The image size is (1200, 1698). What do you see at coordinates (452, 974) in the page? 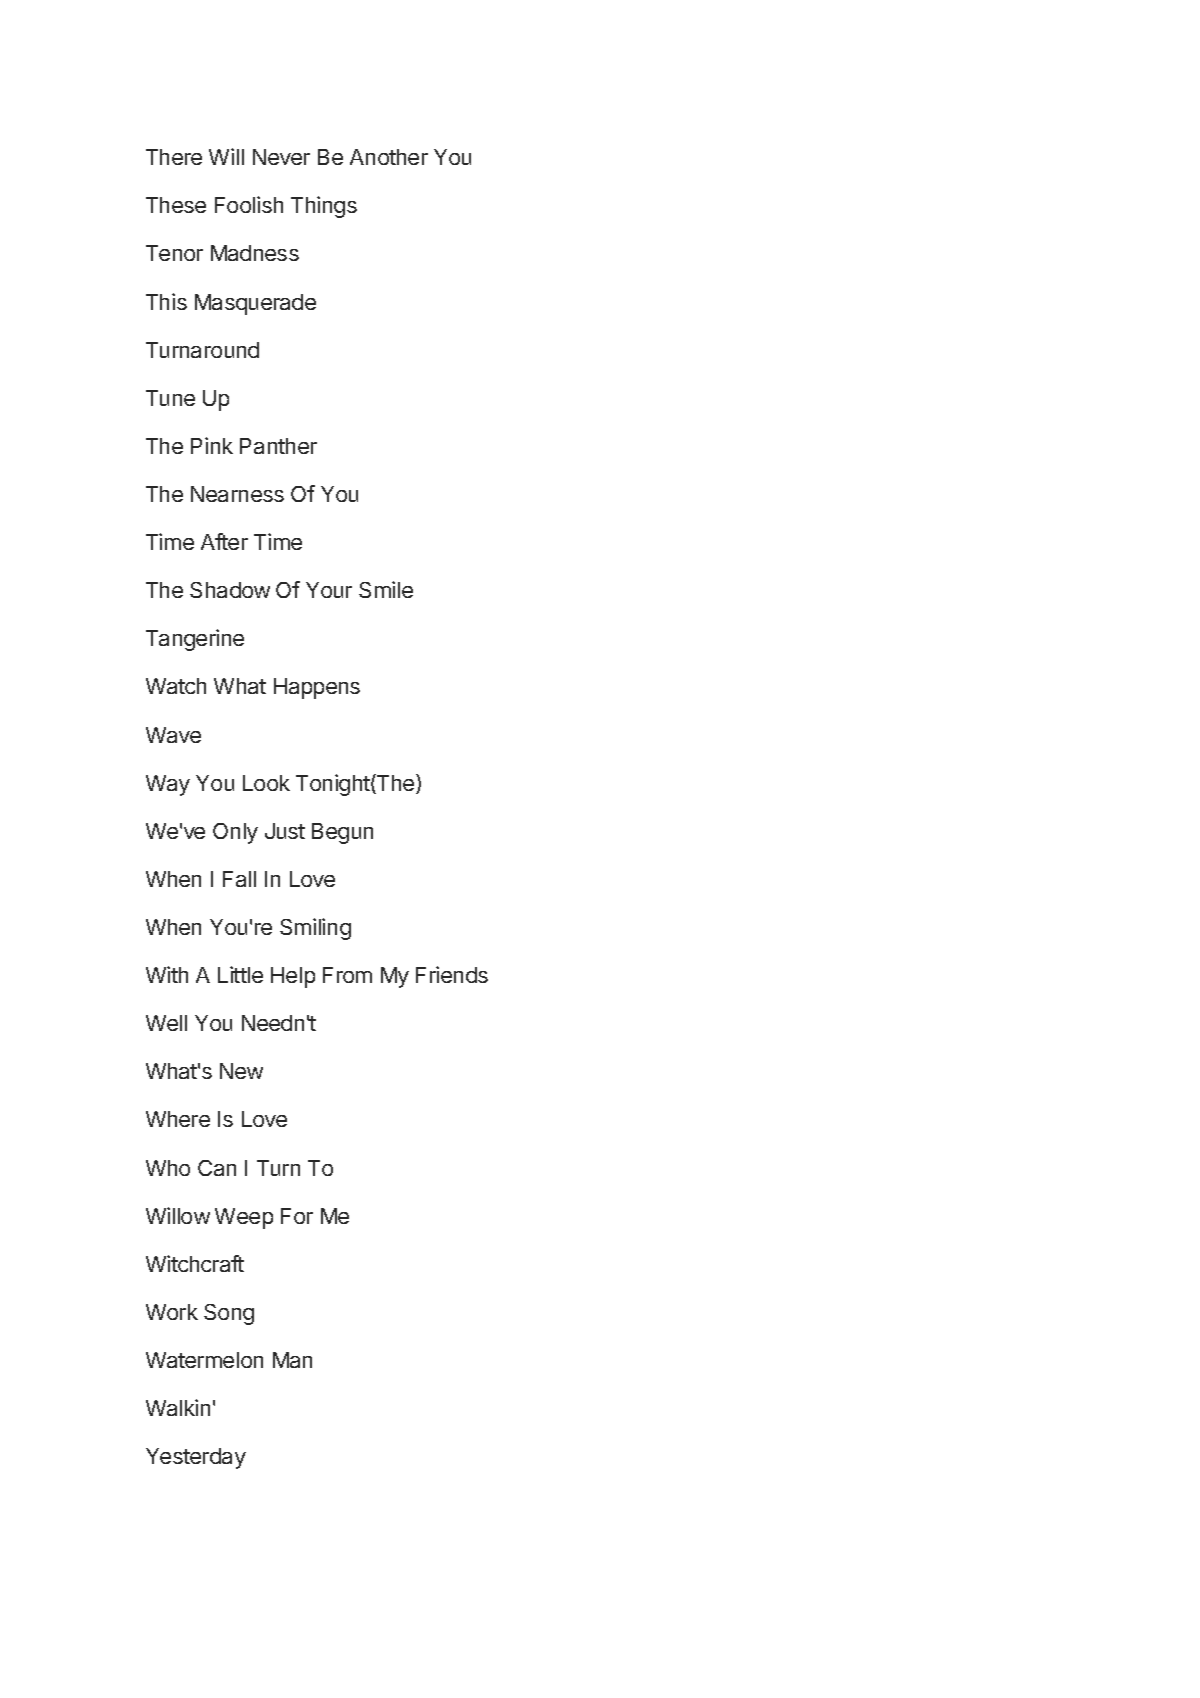
I see `Friends` at bounding box center [452, 974].
